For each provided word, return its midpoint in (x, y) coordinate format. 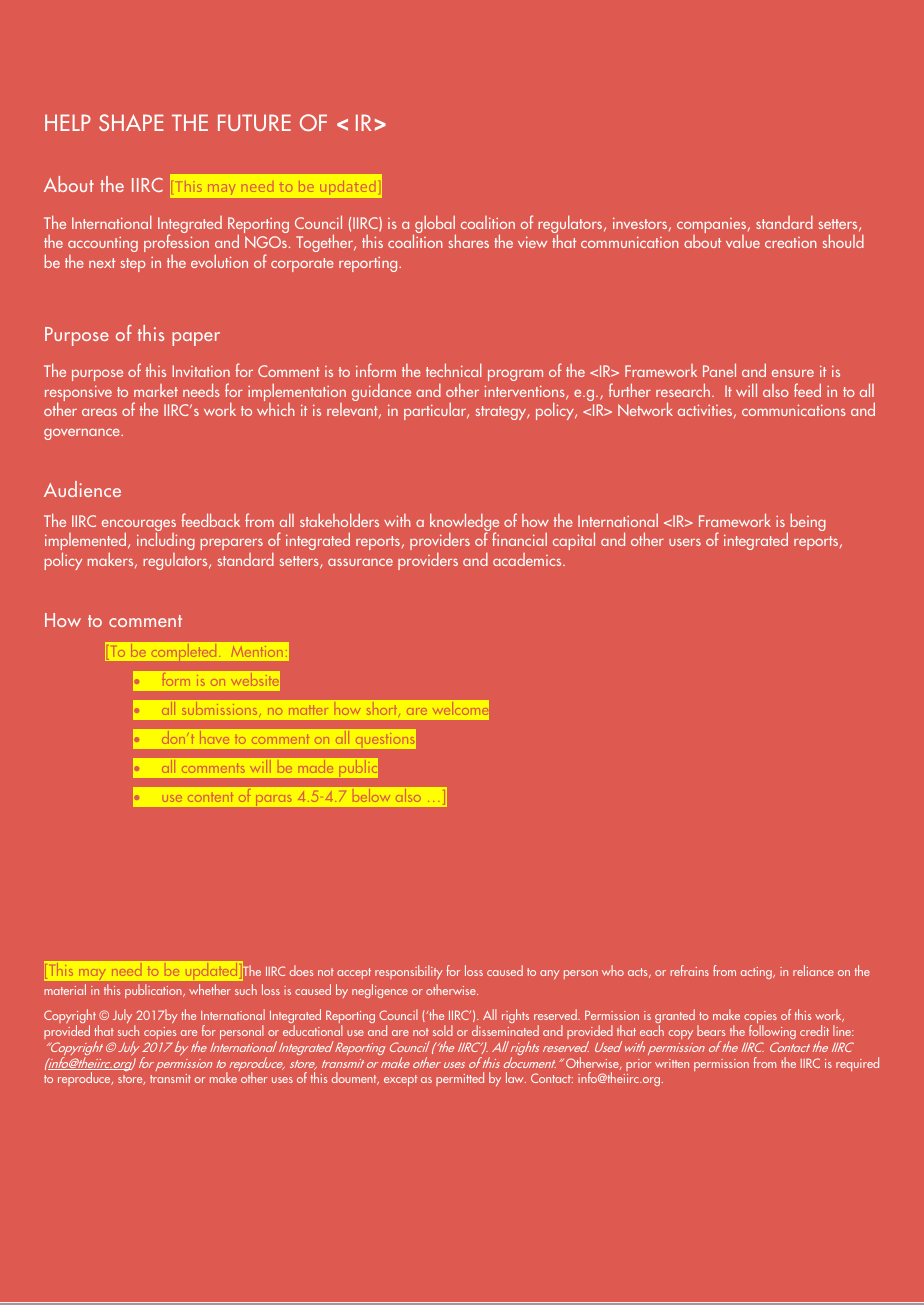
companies (713, 227)
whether (210, 989)
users (685, 542)
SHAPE (131, 122)
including (166, 543)
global (434, 226)
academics (528, 559)
